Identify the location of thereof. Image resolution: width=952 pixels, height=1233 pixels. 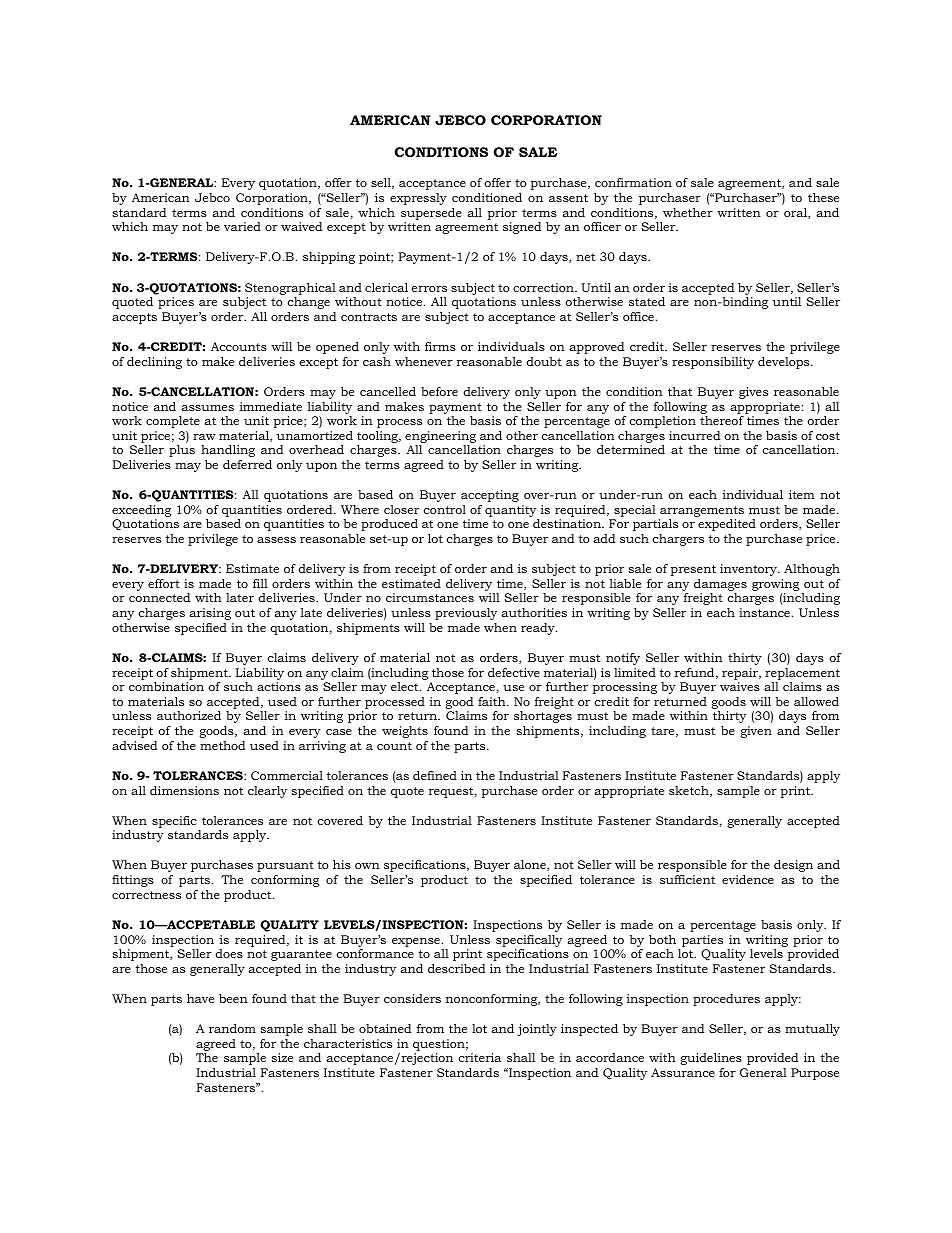
(722, 420).
